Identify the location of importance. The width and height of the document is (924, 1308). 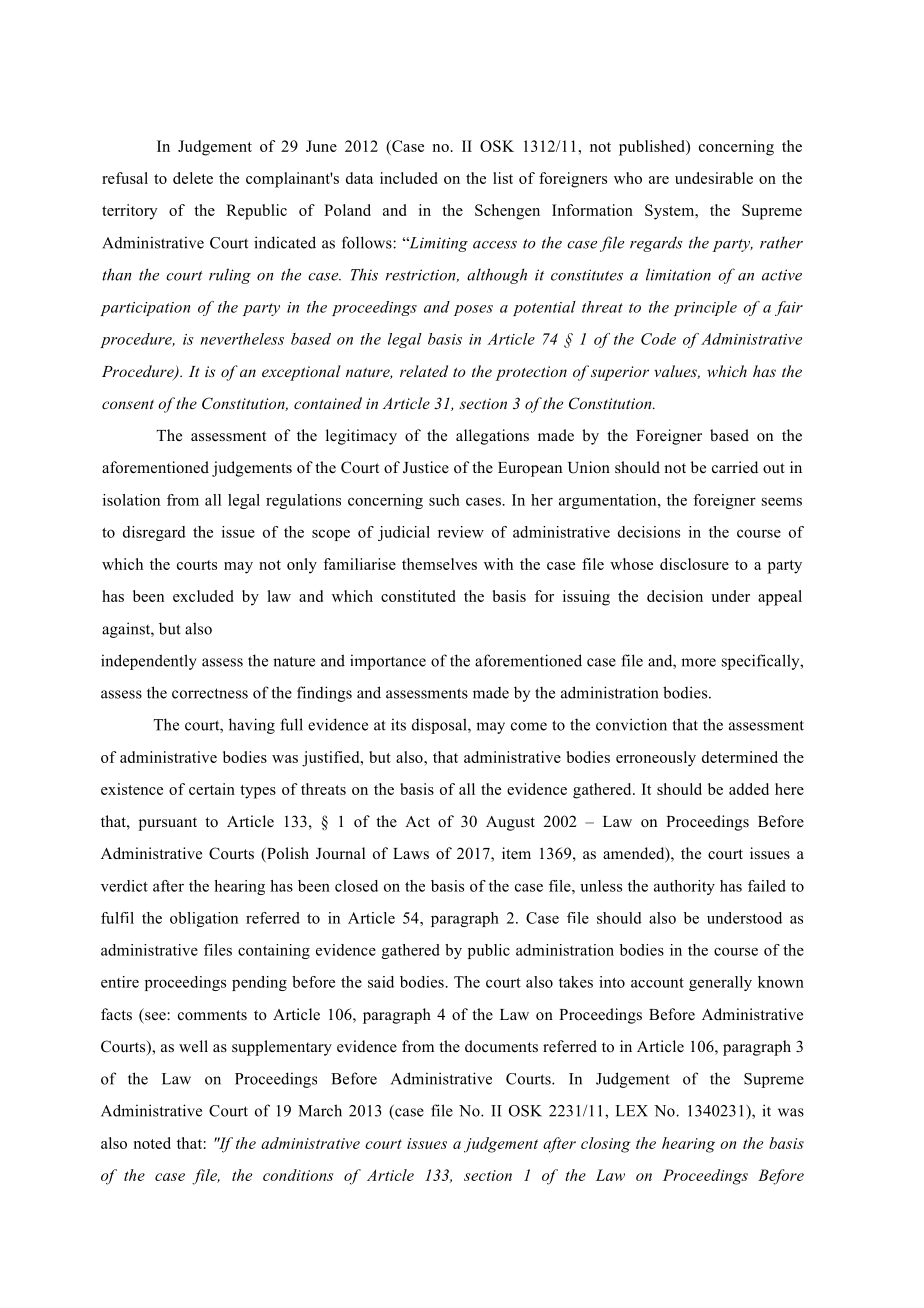
(388, 662).
